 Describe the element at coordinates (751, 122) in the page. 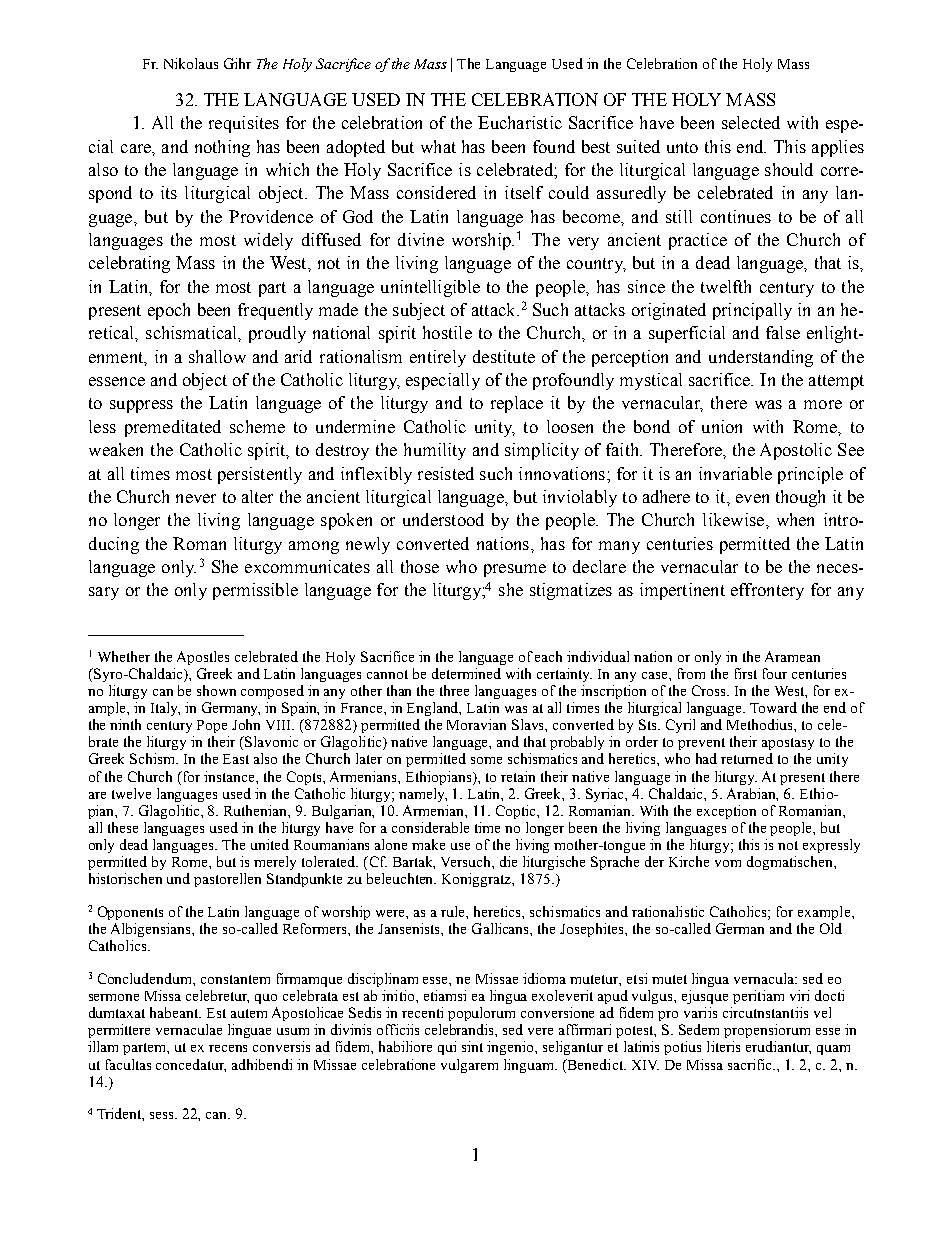

I see `selected` at that location.
